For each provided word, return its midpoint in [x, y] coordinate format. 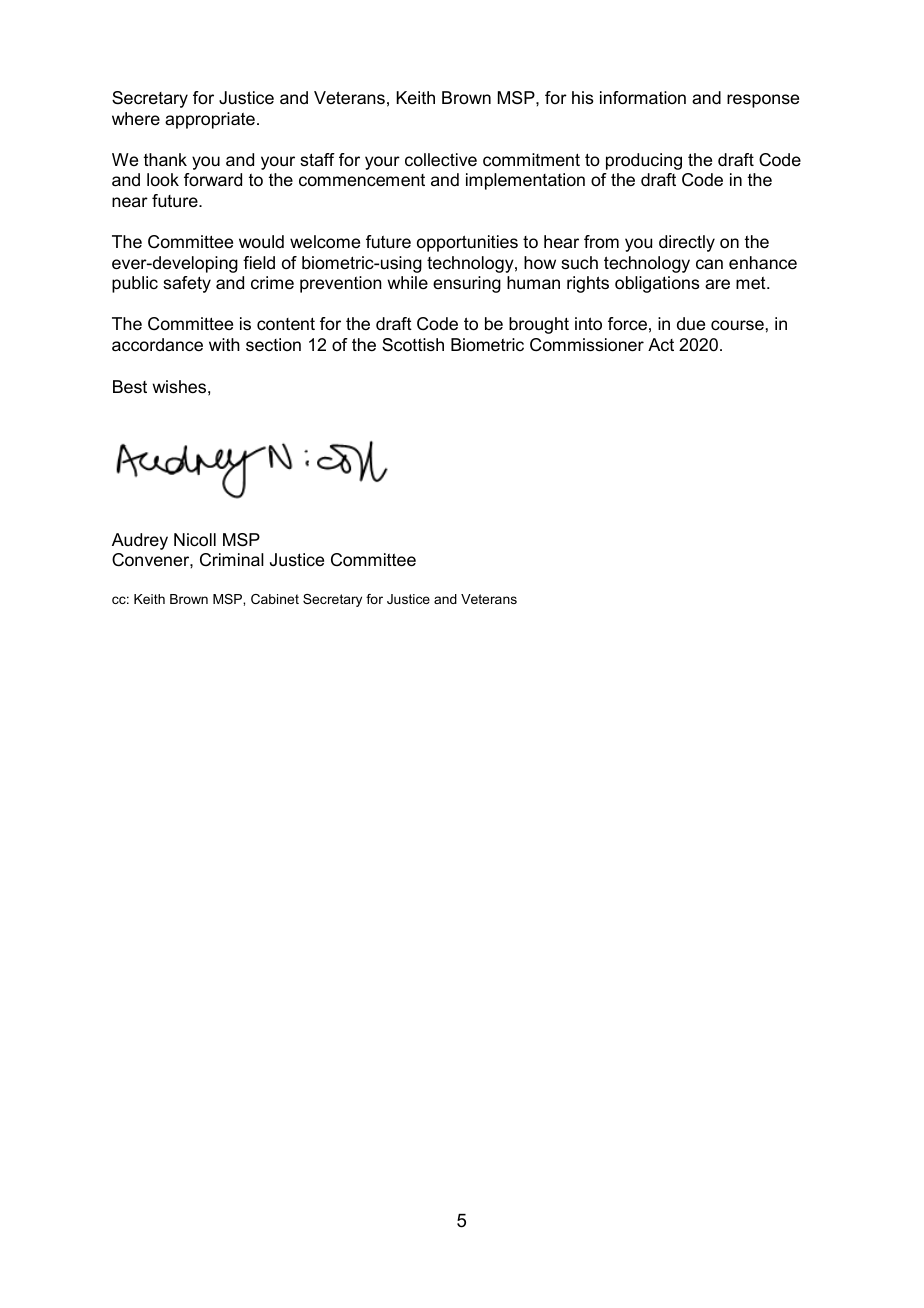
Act [661, 344]
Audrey [140, 541]
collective [441, 160]
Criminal [232, 560]
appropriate [210, 120]
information [643, 98]
